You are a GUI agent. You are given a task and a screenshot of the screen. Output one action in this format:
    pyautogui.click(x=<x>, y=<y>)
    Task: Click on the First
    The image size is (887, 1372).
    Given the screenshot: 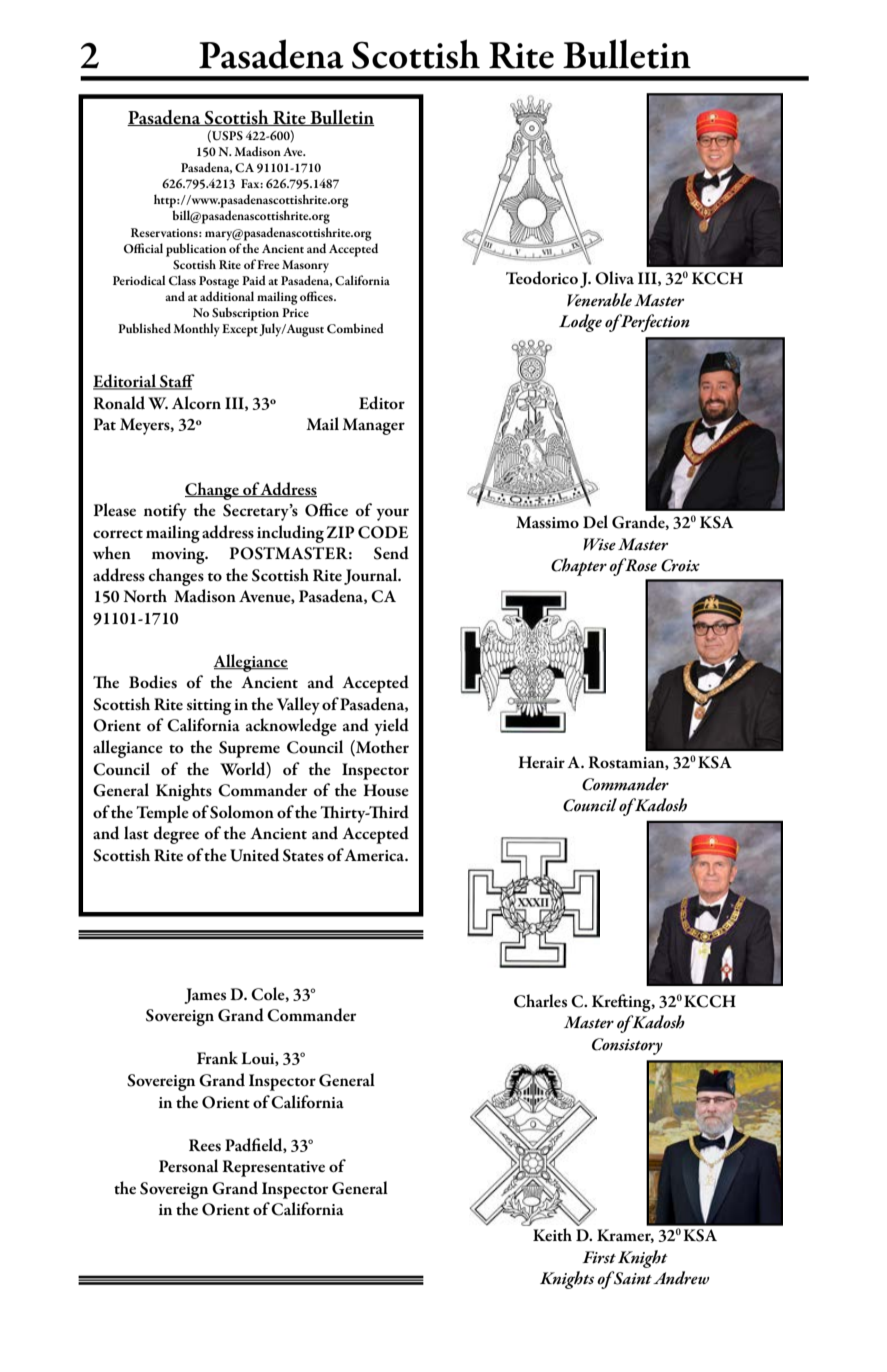 What is the action you would take?
    pyautogui.click(x=599, y=1257)
